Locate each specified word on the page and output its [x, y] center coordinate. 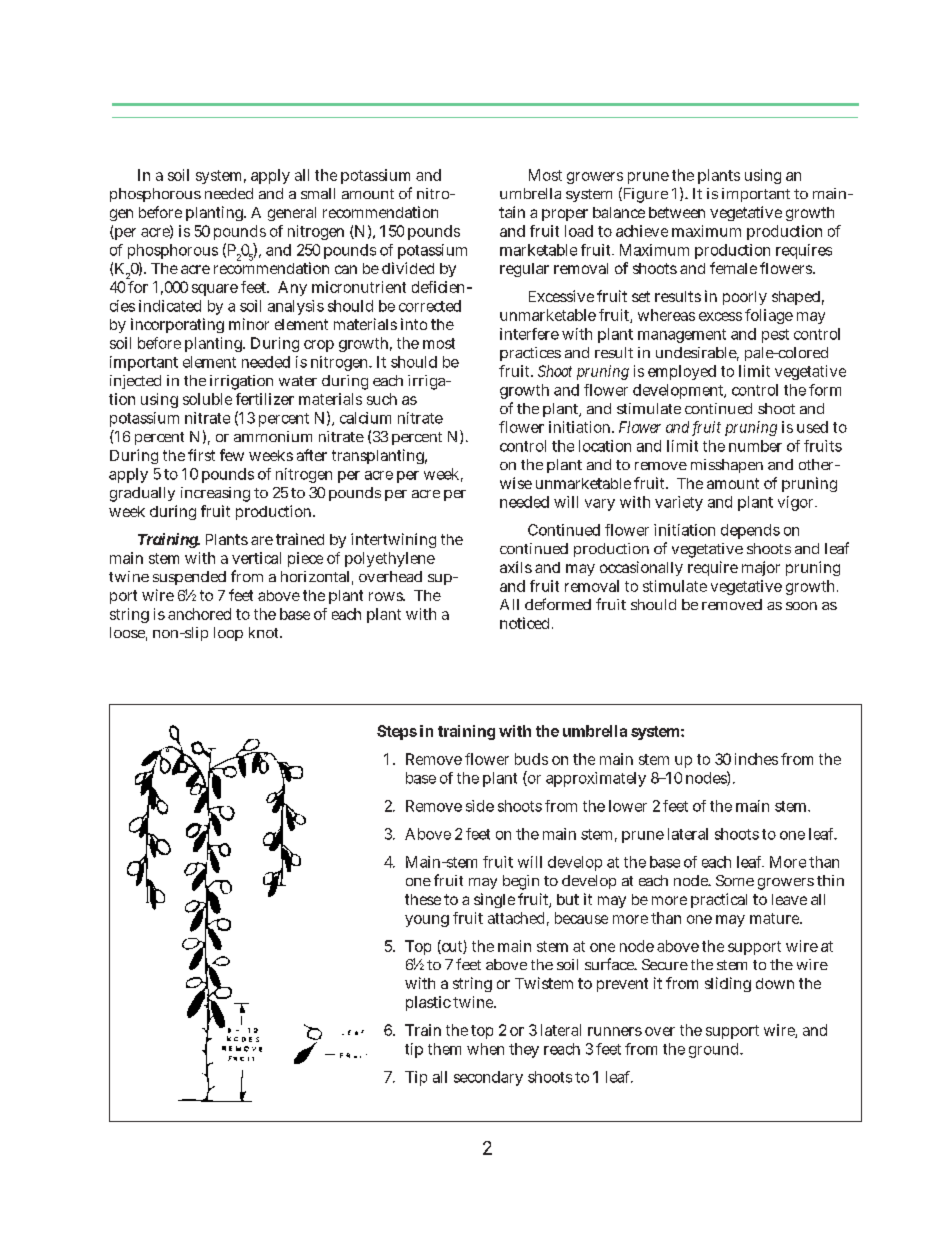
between [677, 212]
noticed [526, 623]
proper [565, 215]
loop [228, 634]
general [292, 214]
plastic [428, 1003]
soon [801, 606]
